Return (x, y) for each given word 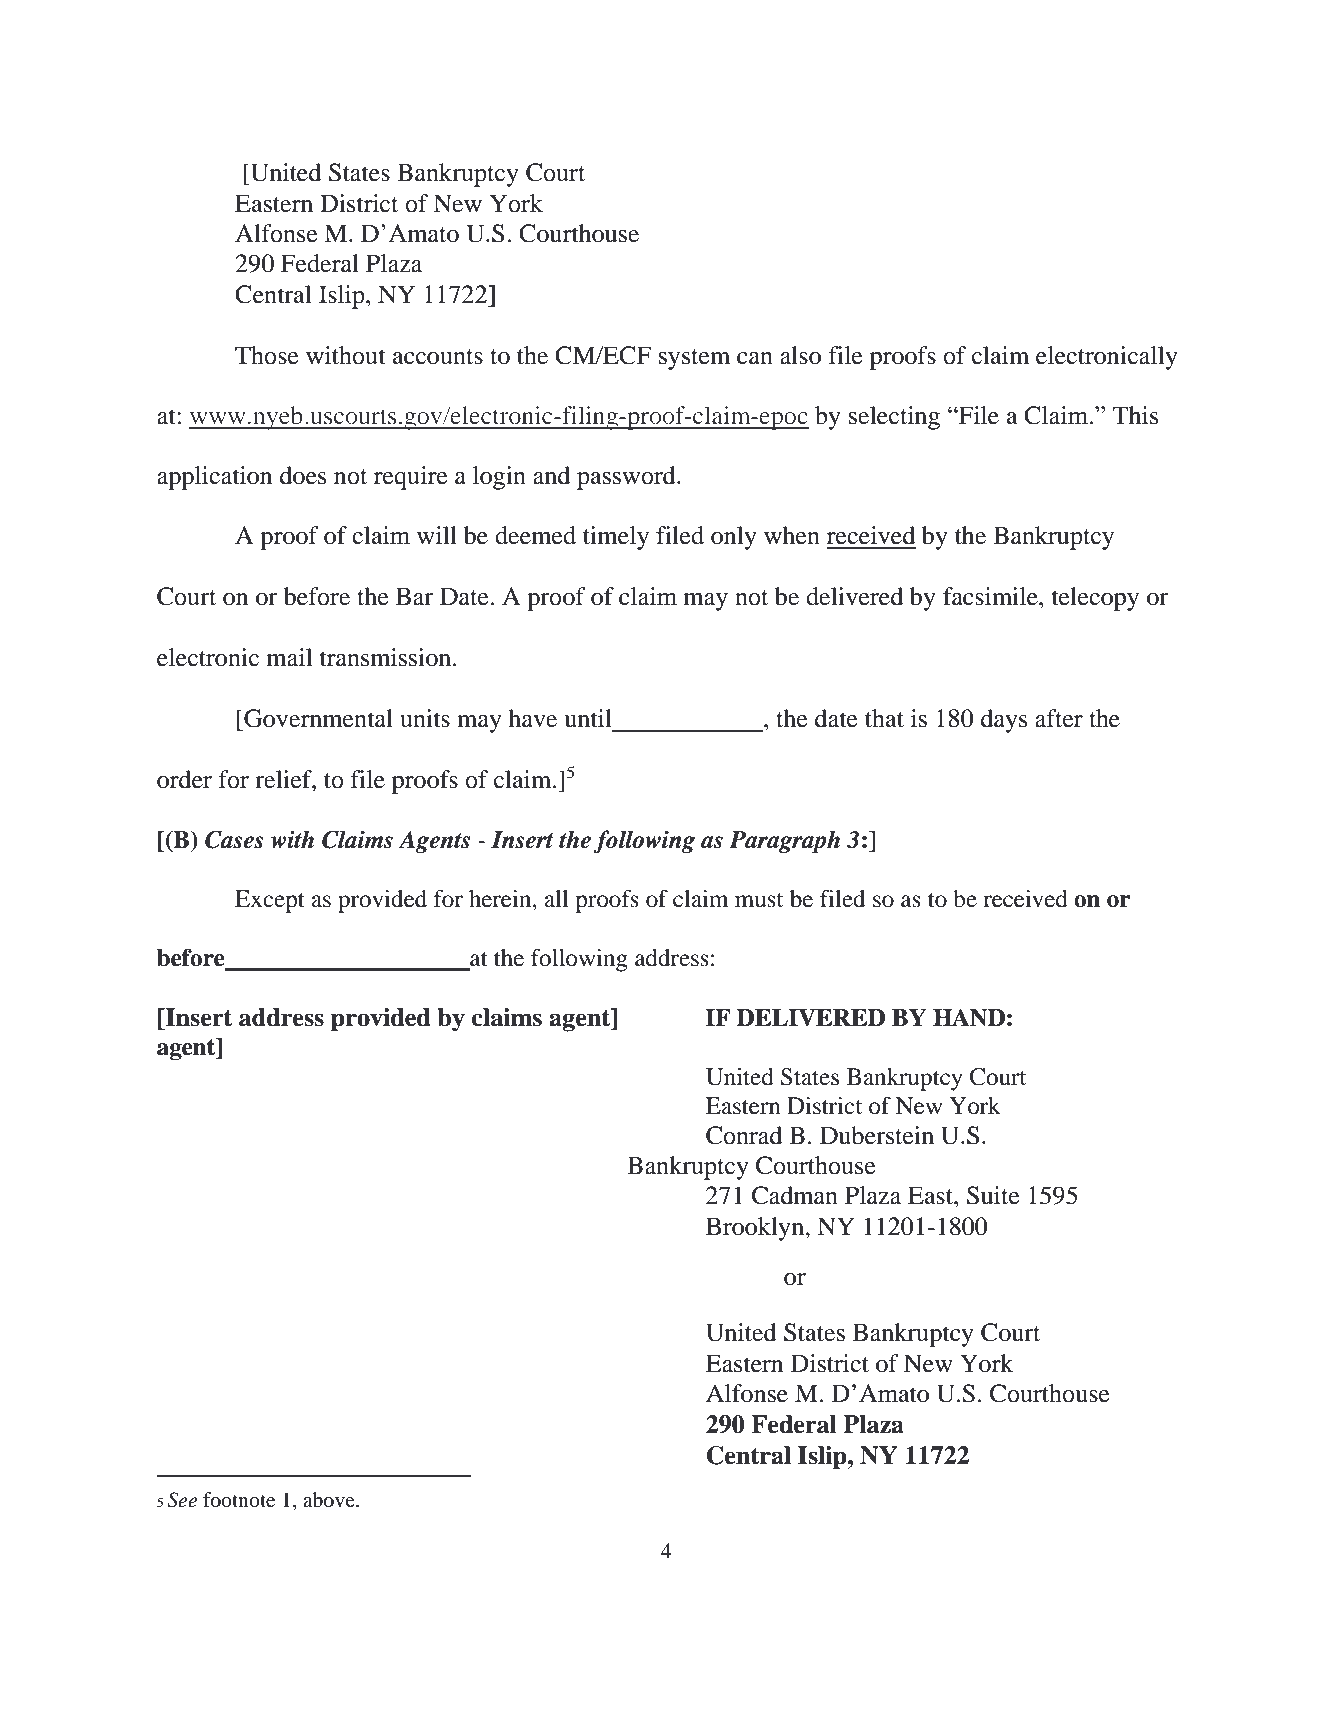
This (1135, 415)
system (694, 359)
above (330, 1500)
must (759, 900)
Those (267, 355)
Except (270, 901)
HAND (969, 1017)
